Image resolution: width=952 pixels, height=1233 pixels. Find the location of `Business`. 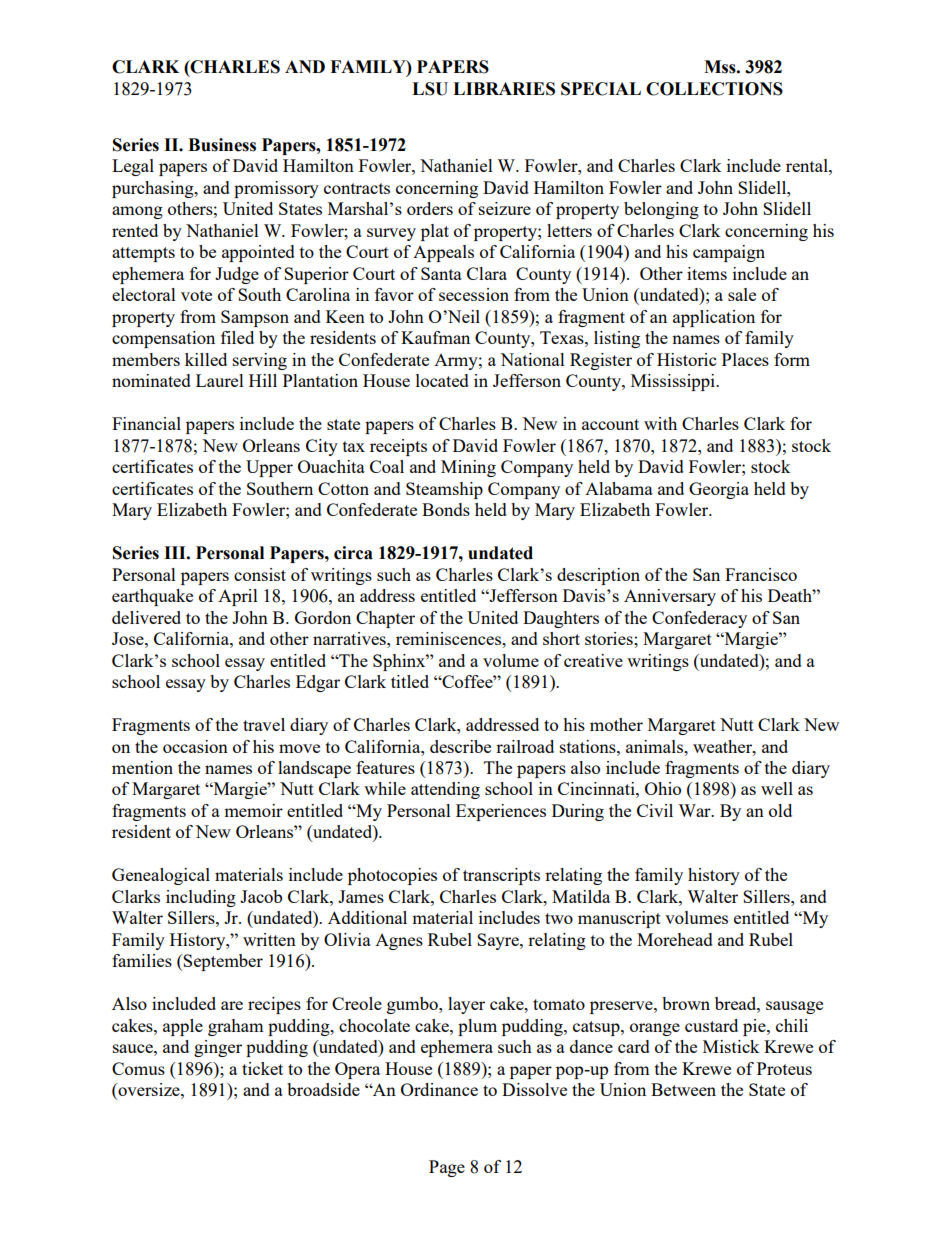

Business is located at coordinates (222, 145).
